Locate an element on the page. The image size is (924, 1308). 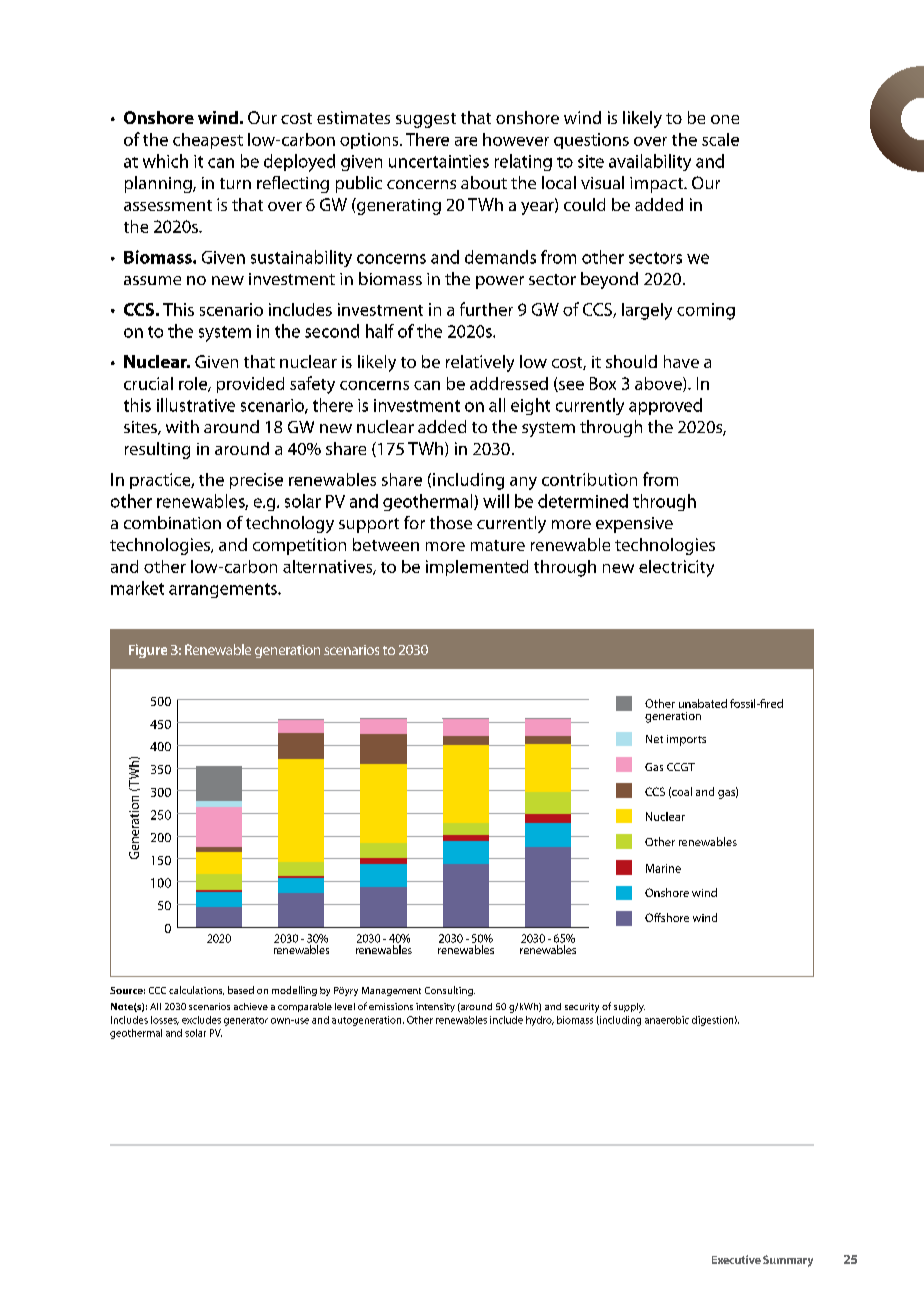
scale is located at coordinates (720, 139).
